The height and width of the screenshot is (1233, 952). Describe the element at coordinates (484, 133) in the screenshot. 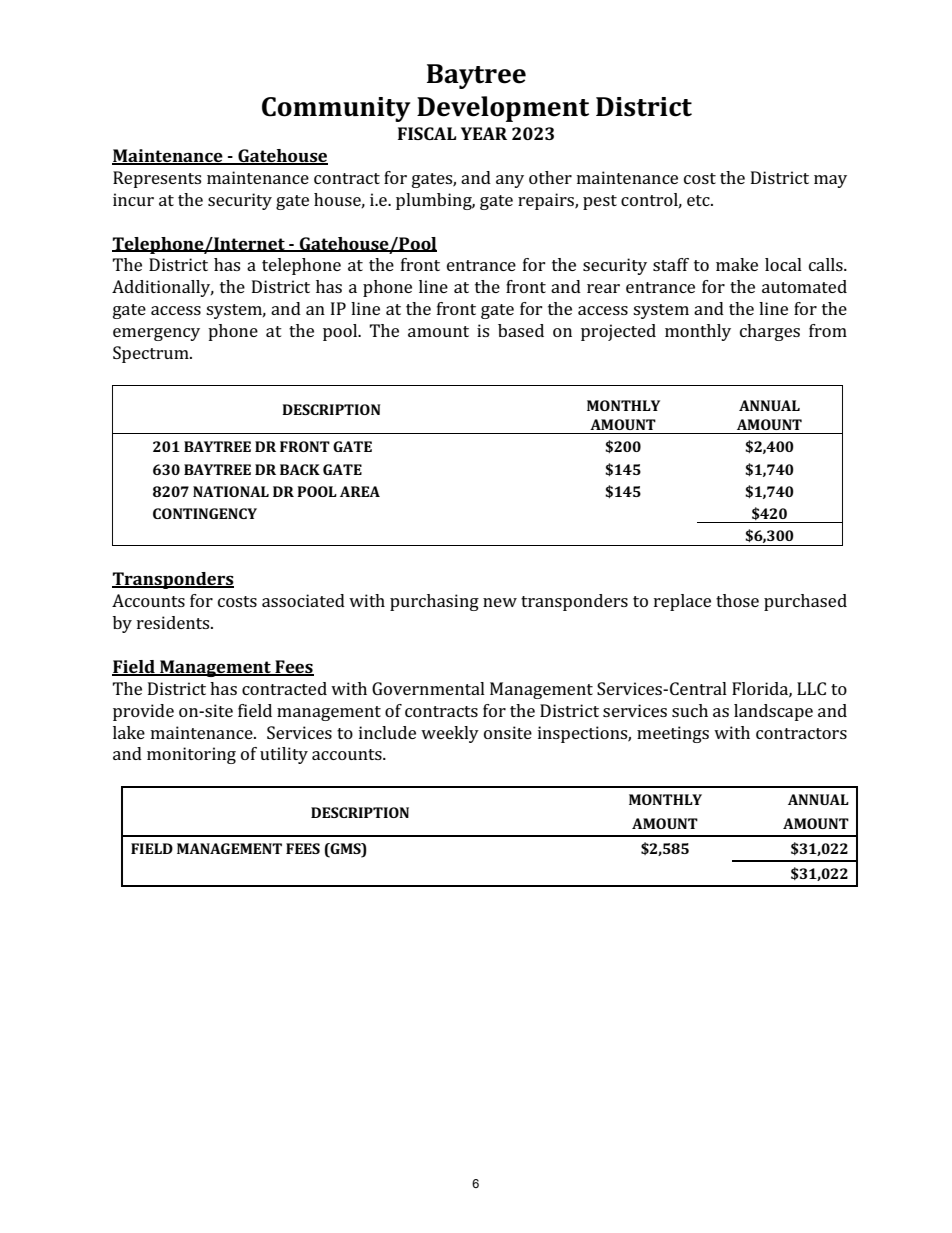

I see `YEAR` at that location.
